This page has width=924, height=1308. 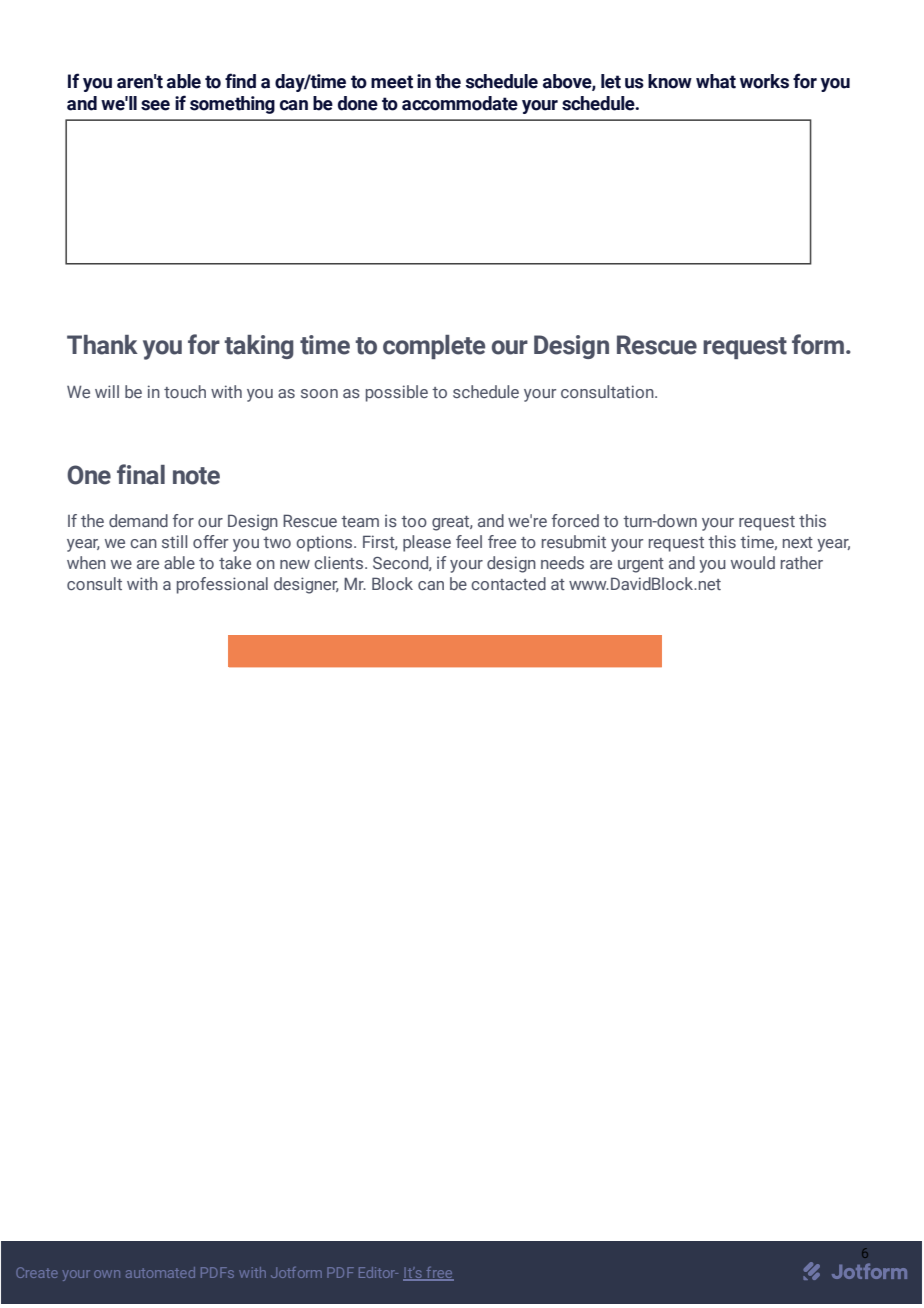 What do you see at coordinates (155, 105) in the page?
I see `see` at bounding box center [155, 105].
